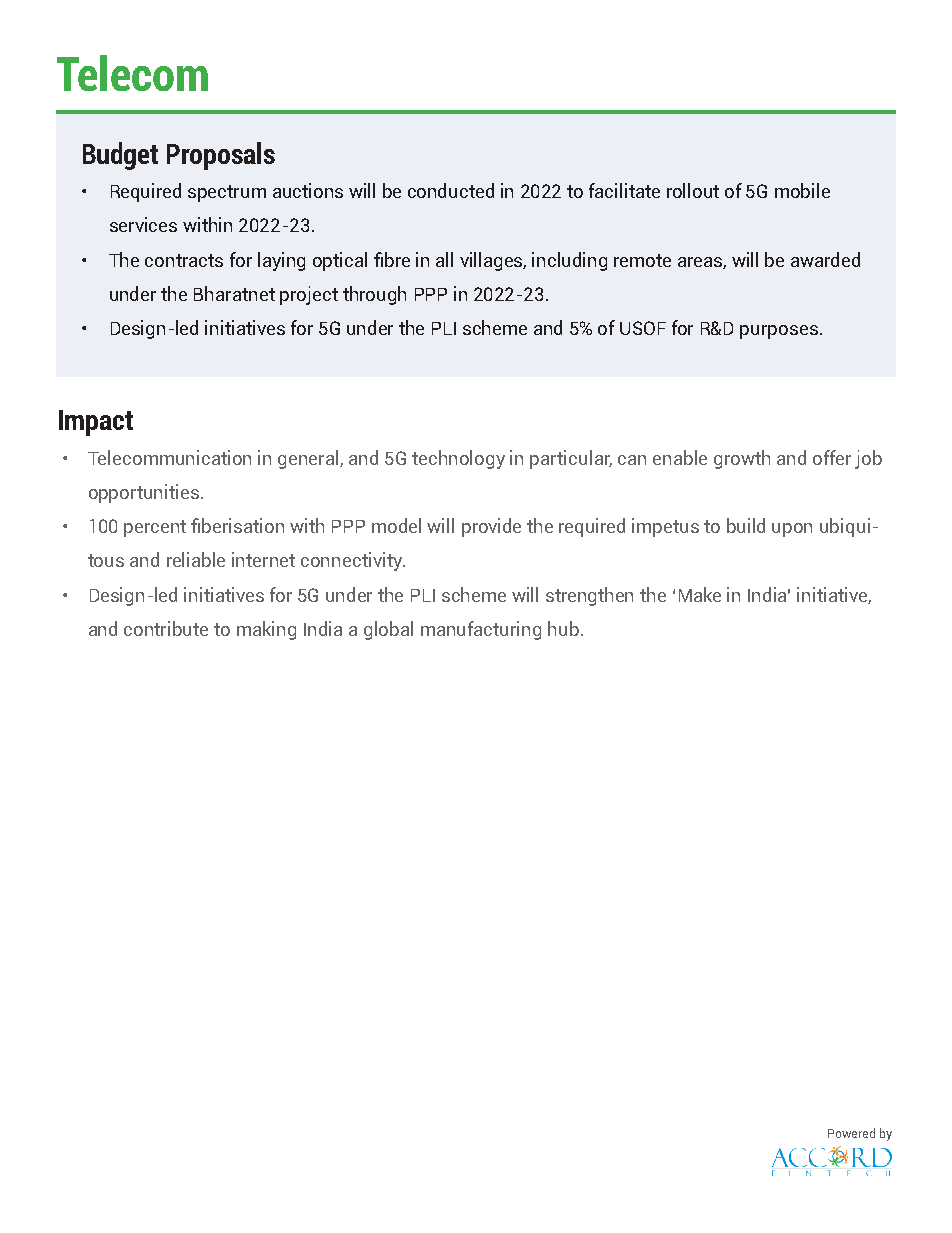  What do you see at coordinates (481, 630) in the screenshot?
I see `manufacturing` at bounding box center [481, 630].
